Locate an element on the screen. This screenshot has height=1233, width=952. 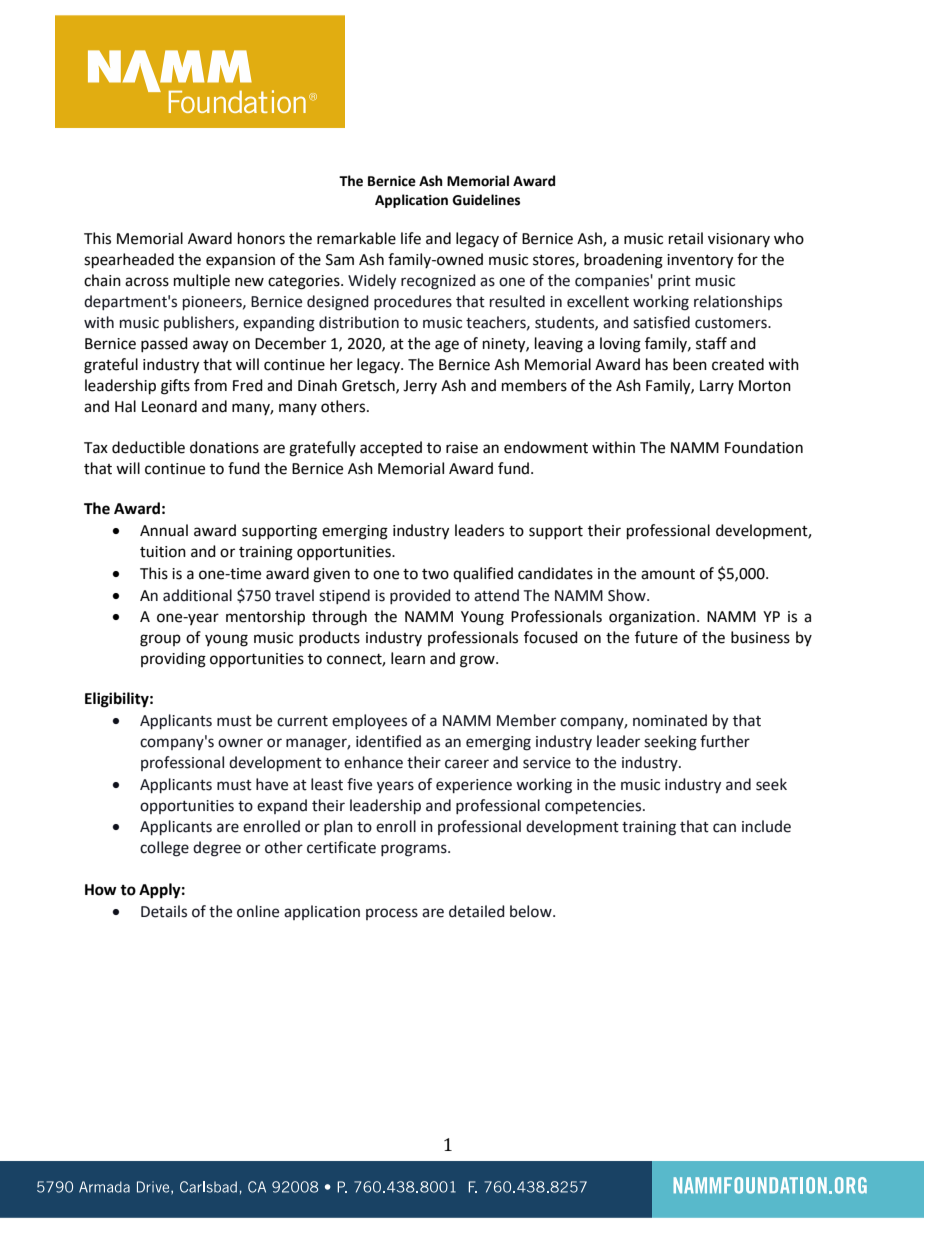
retail is located at coordinates (686, 238).
